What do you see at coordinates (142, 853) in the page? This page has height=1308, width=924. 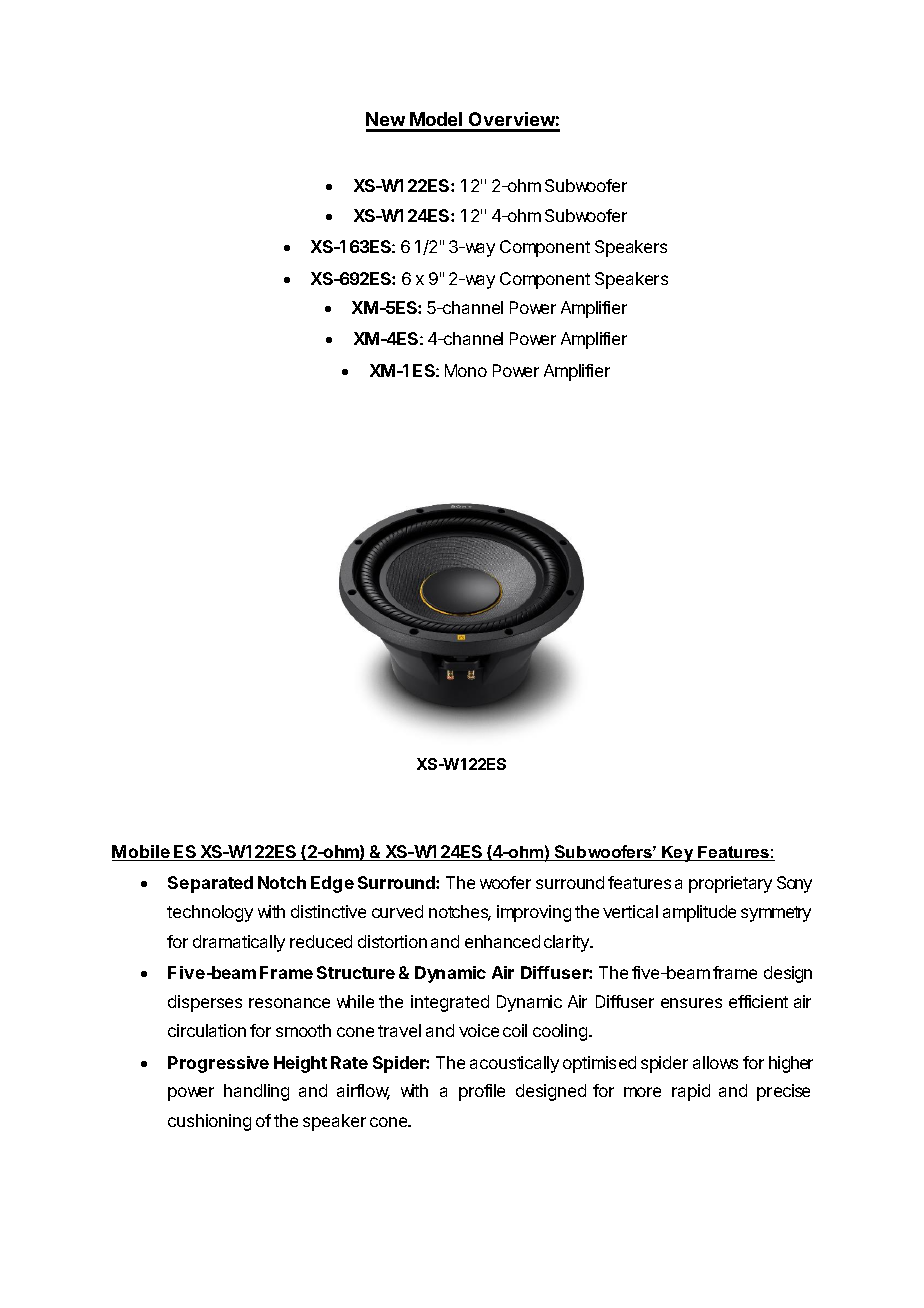 I see `Mobile` at bounding box center [142, 853].
